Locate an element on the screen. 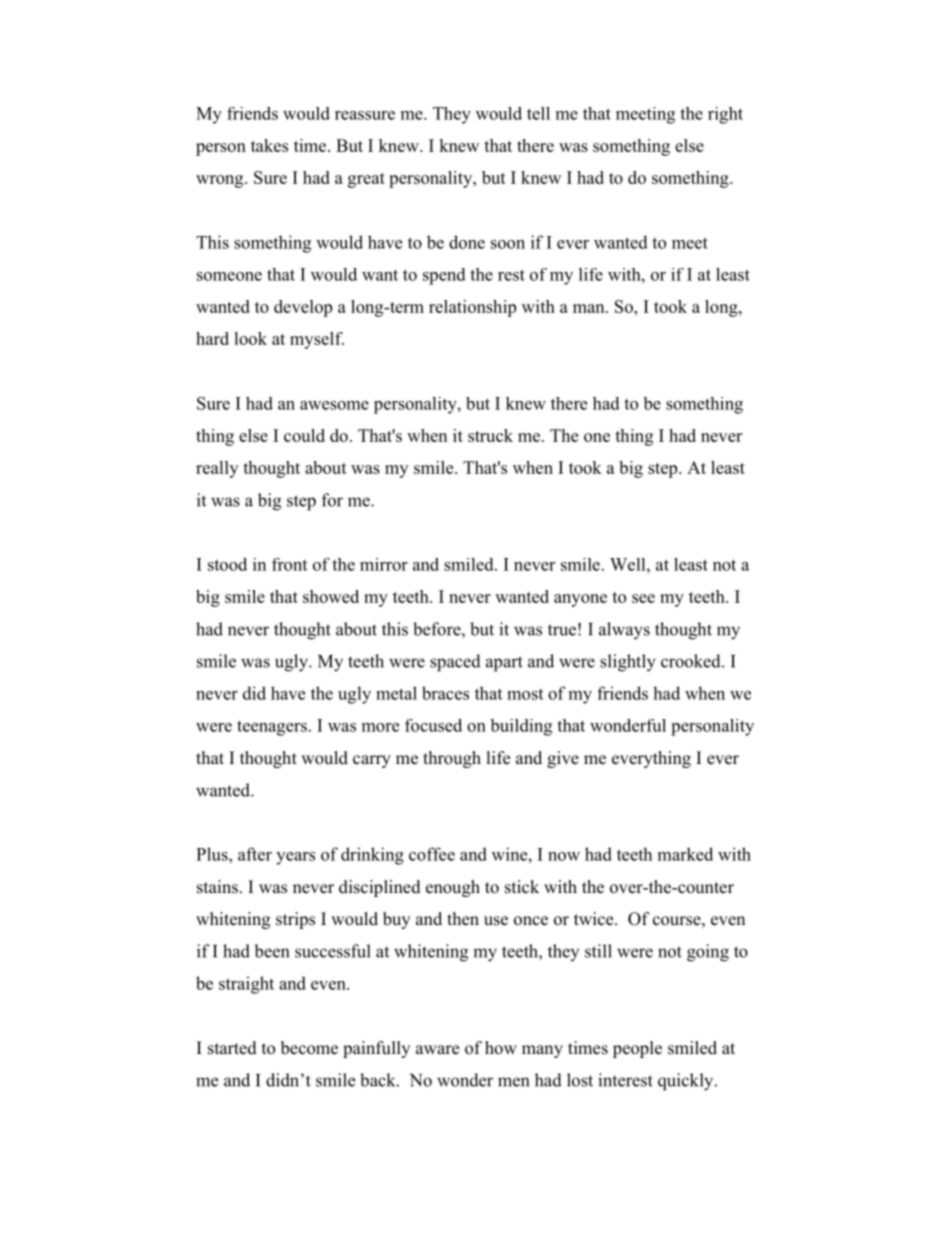 This screenshot has height=1233, width=952. takes is located at coordinates (269, 145).
